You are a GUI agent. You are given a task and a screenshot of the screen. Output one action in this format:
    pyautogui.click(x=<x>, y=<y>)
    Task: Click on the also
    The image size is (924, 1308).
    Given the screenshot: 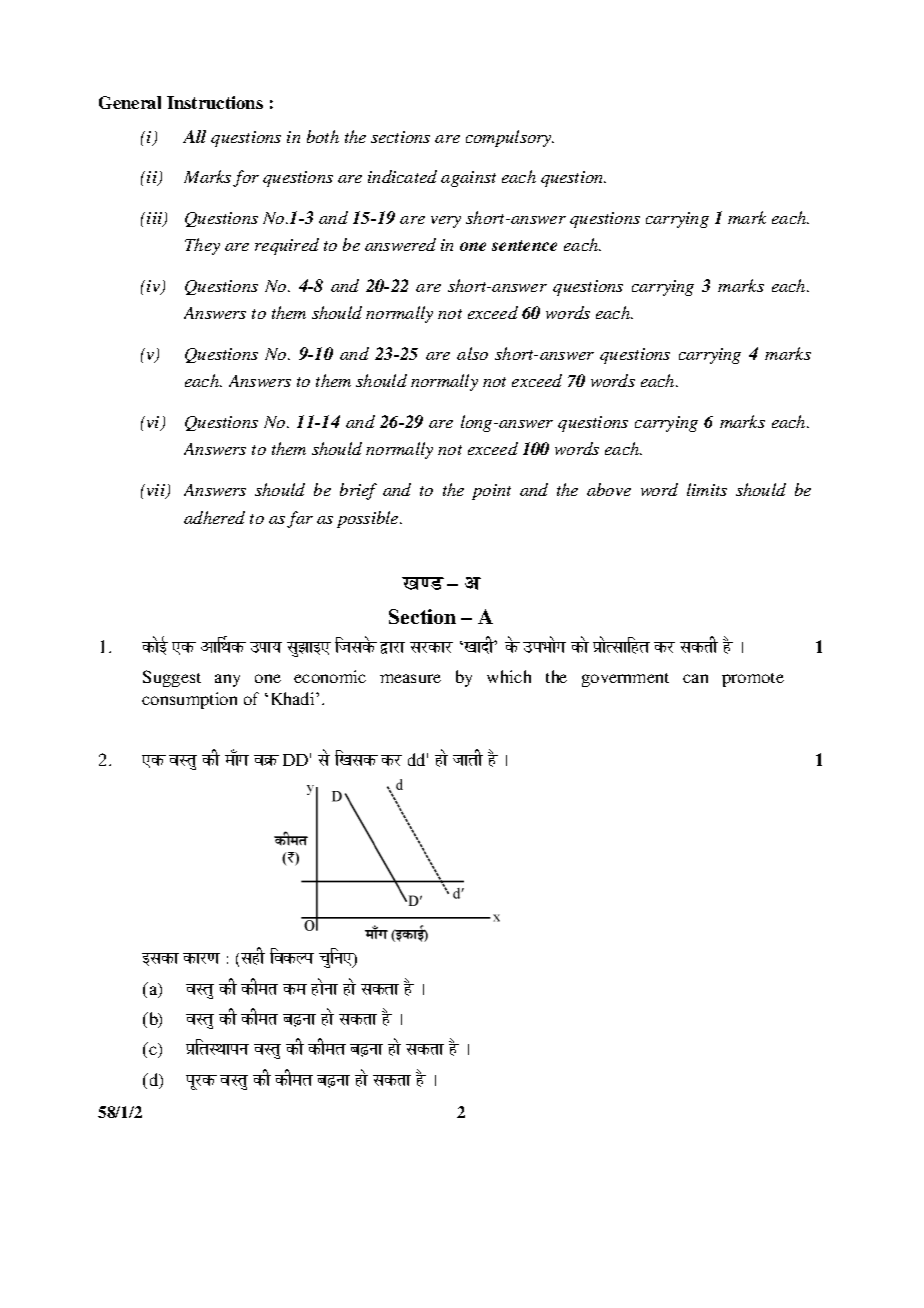 What is the action you would take?
    pyautogui.click(x=472, y=353)
